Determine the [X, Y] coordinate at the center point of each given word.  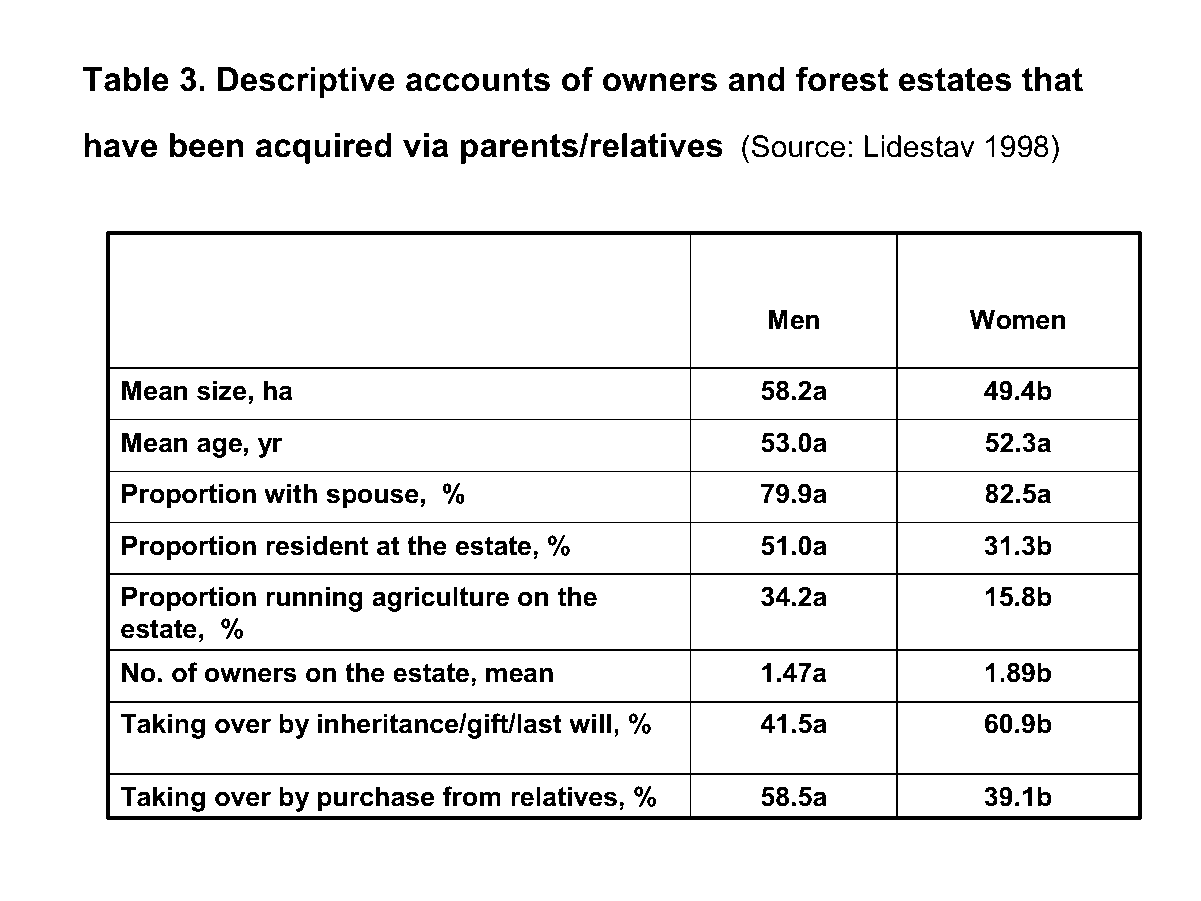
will [590, 723]
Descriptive [306, 82]
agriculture [440, 599]
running [314, 599]
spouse [372, 498]
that [1052, 79]
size [221, 390]
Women [1017, 319]
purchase [376, 799]
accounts [478, 80]
